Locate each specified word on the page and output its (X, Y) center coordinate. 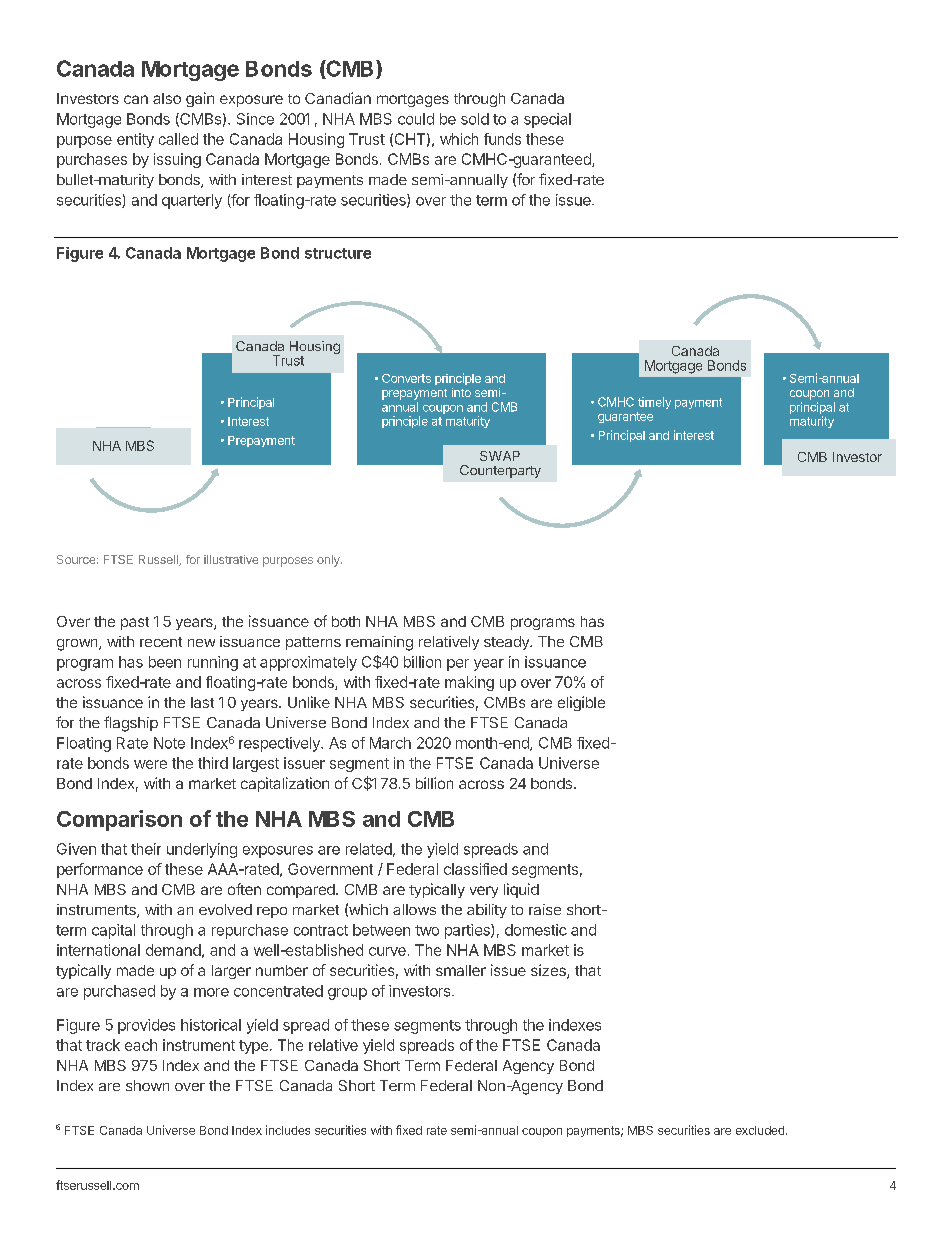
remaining (379, 643)
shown (147, 1085)
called (178, 139)
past (135, 623)
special (547, 120)
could (416, 119)
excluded (760, 1130)
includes (288, 1130)
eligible (581, 703)
